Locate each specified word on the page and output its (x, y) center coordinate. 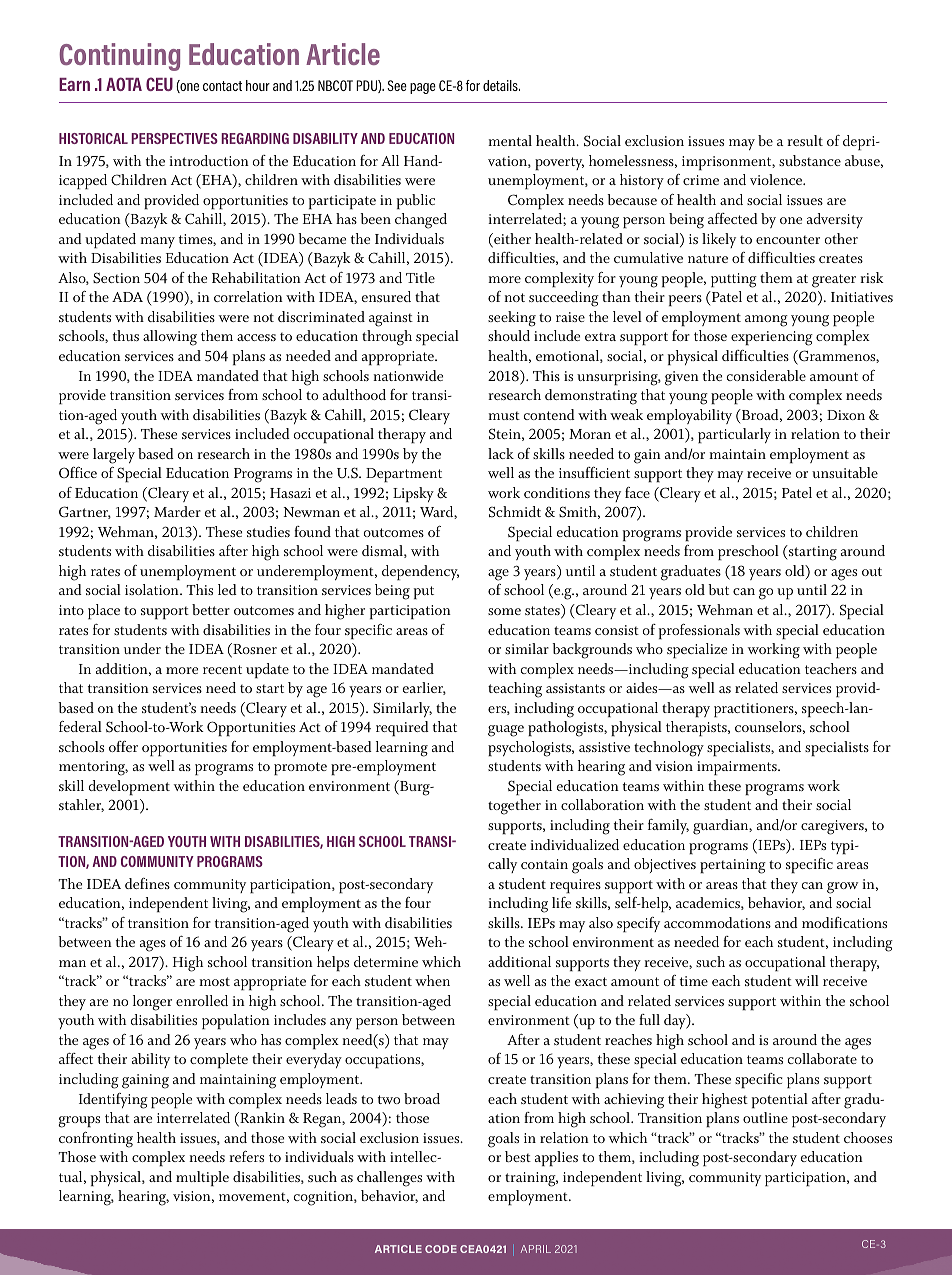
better (211, 609)
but (718, 589)
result (805, 140)
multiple (202, 1178)
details (501, 85)
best (518, 1156)
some (504, 611)
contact (222, 86)
